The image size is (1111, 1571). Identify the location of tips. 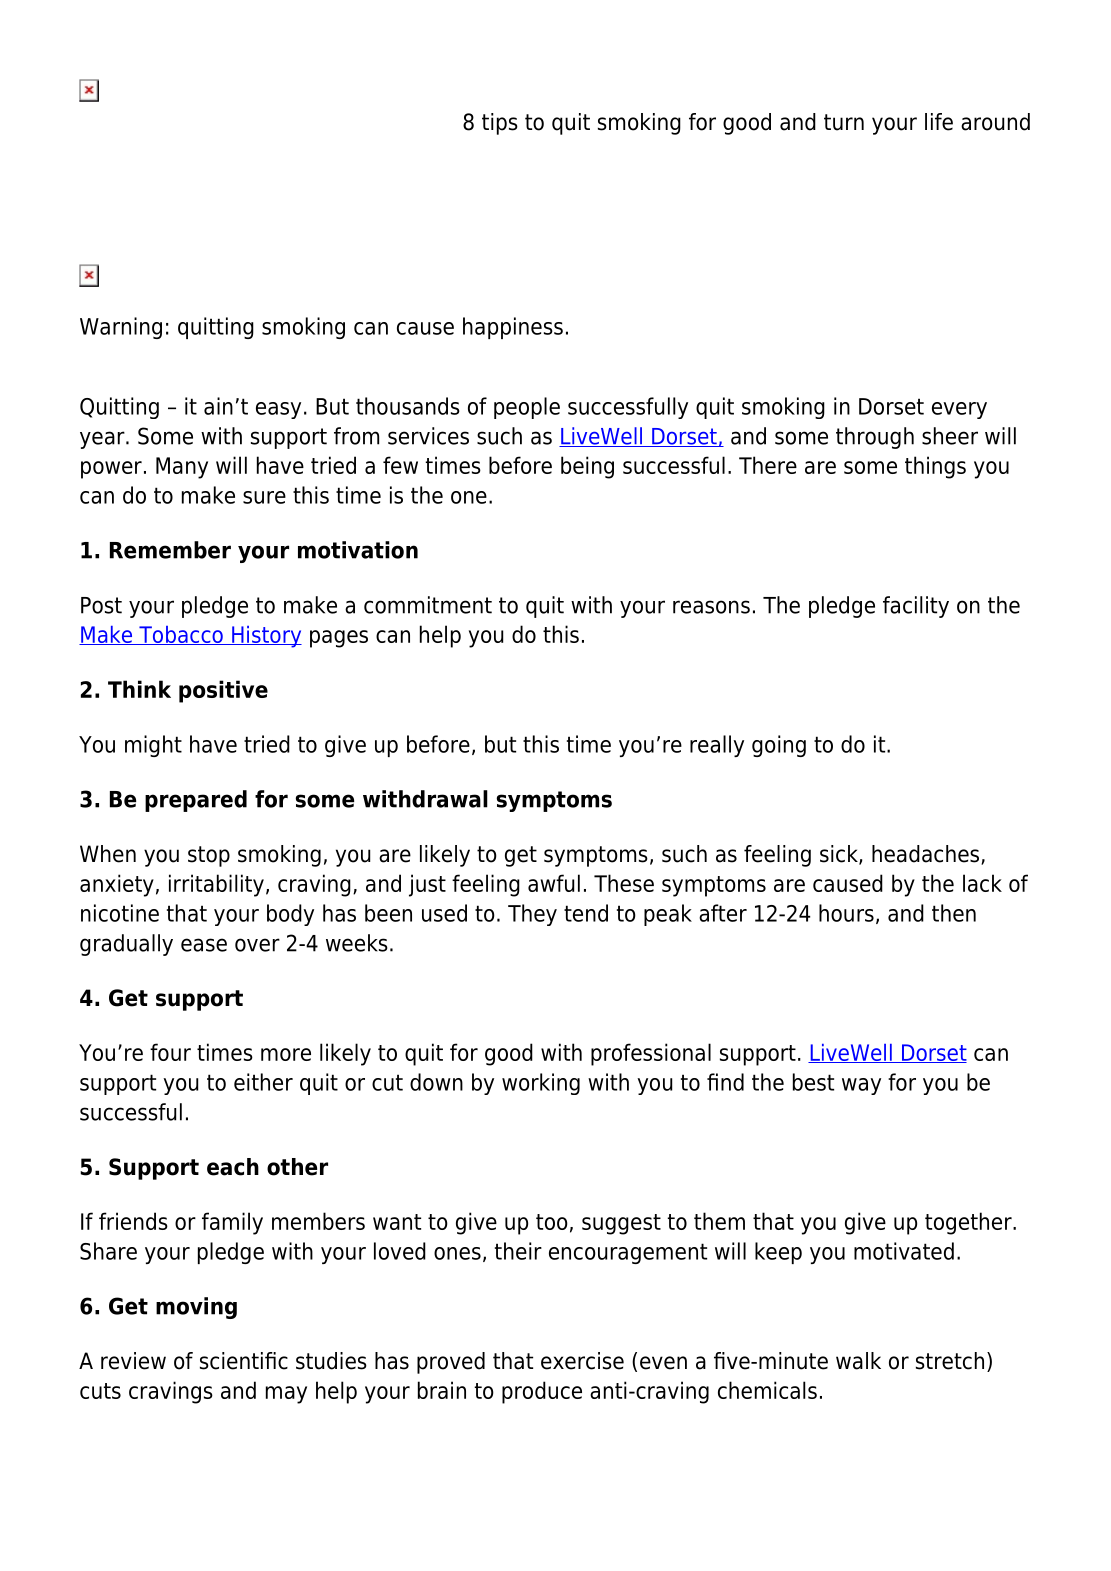
(500, 124).
